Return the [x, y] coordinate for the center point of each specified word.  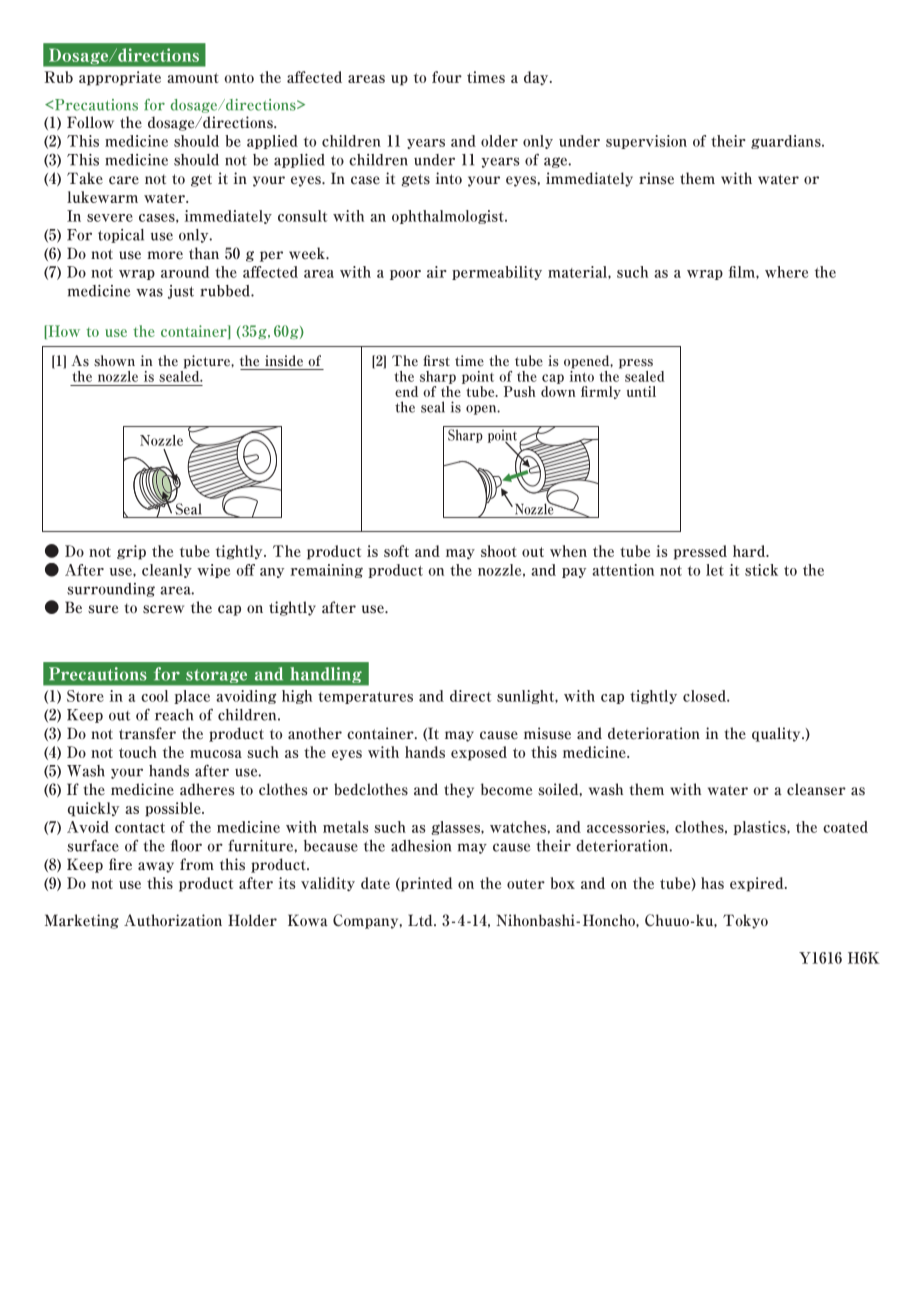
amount [193, 78]
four [447, 77]
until [641, 391]
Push [520, 391]
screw [163, 609]
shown [114, 361]
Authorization [173, 920]
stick [761, 570]
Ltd [421, 920]
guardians [787, 142]
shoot [499, 551]
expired [758, 884]
